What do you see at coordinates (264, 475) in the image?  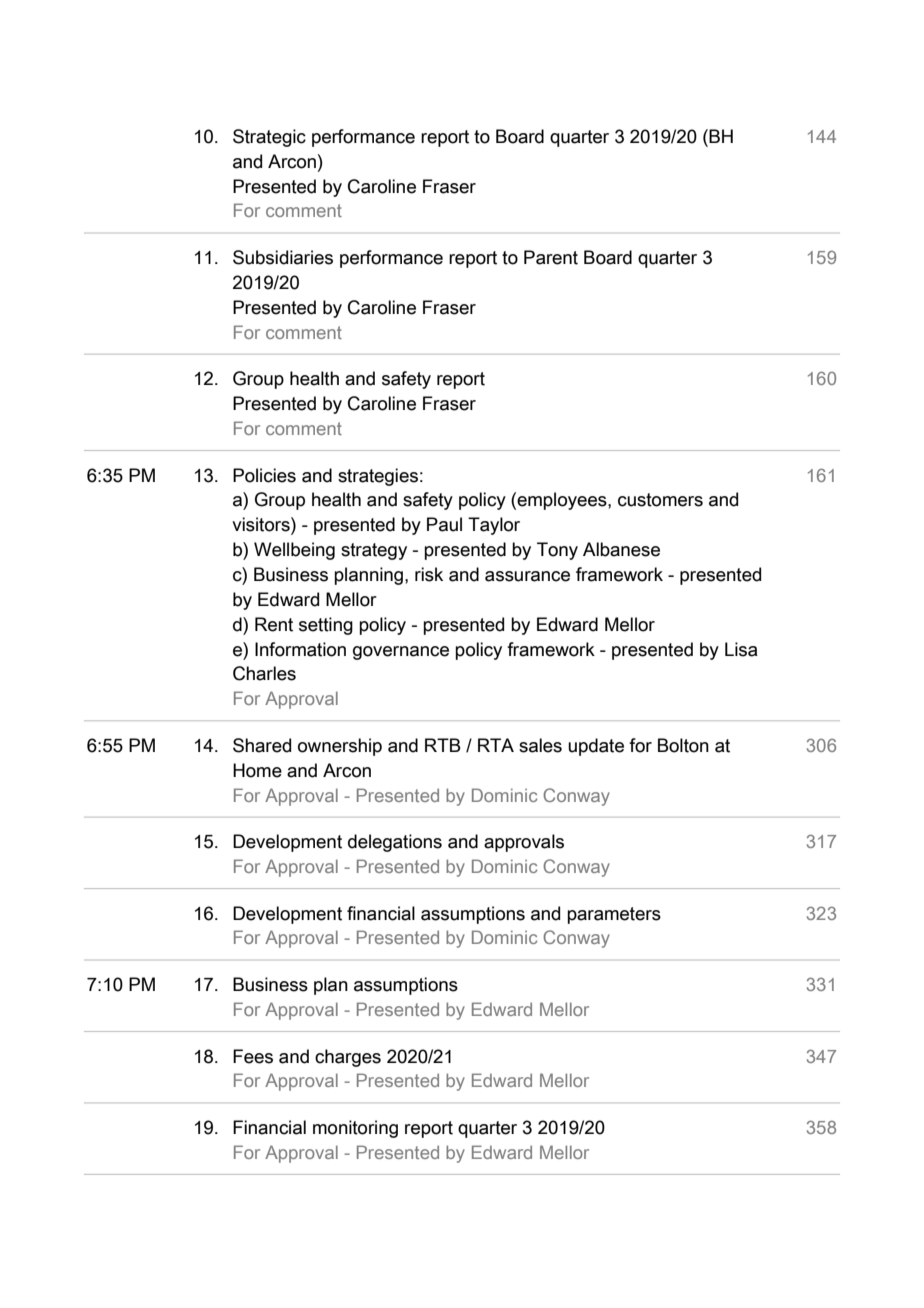 I see `Policies` at bounding box center [264, 475].
